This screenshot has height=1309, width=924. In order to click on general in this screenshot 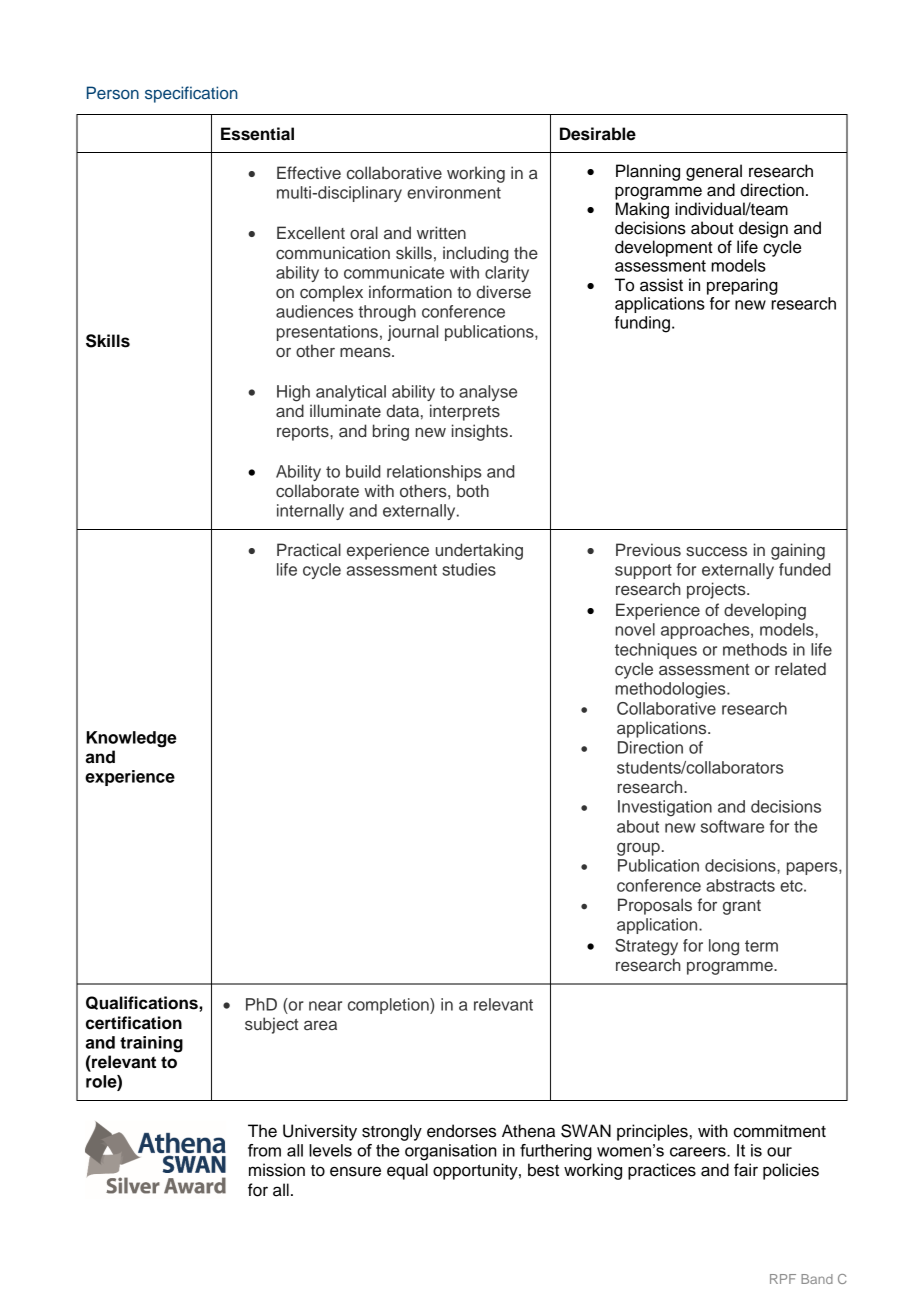, I will do `click(714, 172)`.
